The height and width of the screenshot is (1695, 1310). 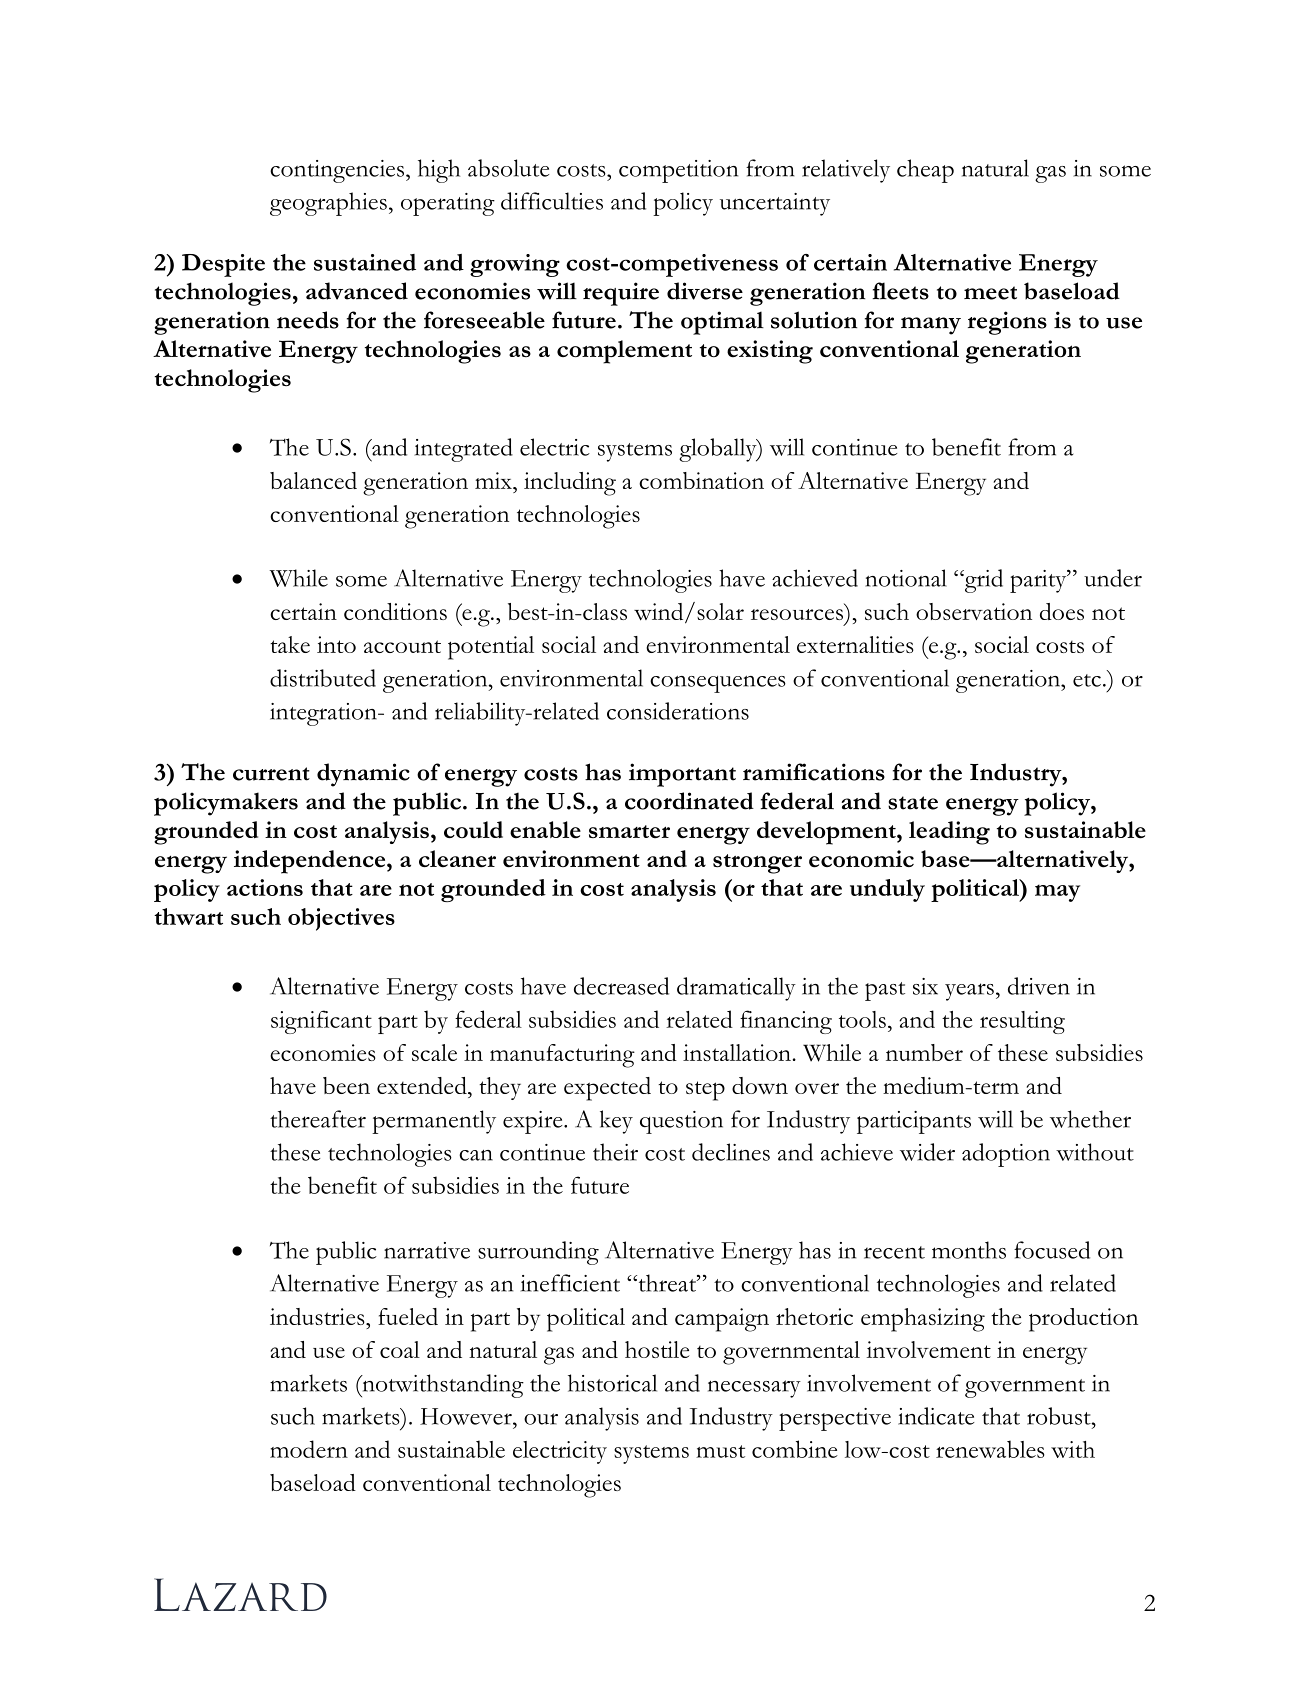 I want to click on question, so click(x=681, y=1122).
